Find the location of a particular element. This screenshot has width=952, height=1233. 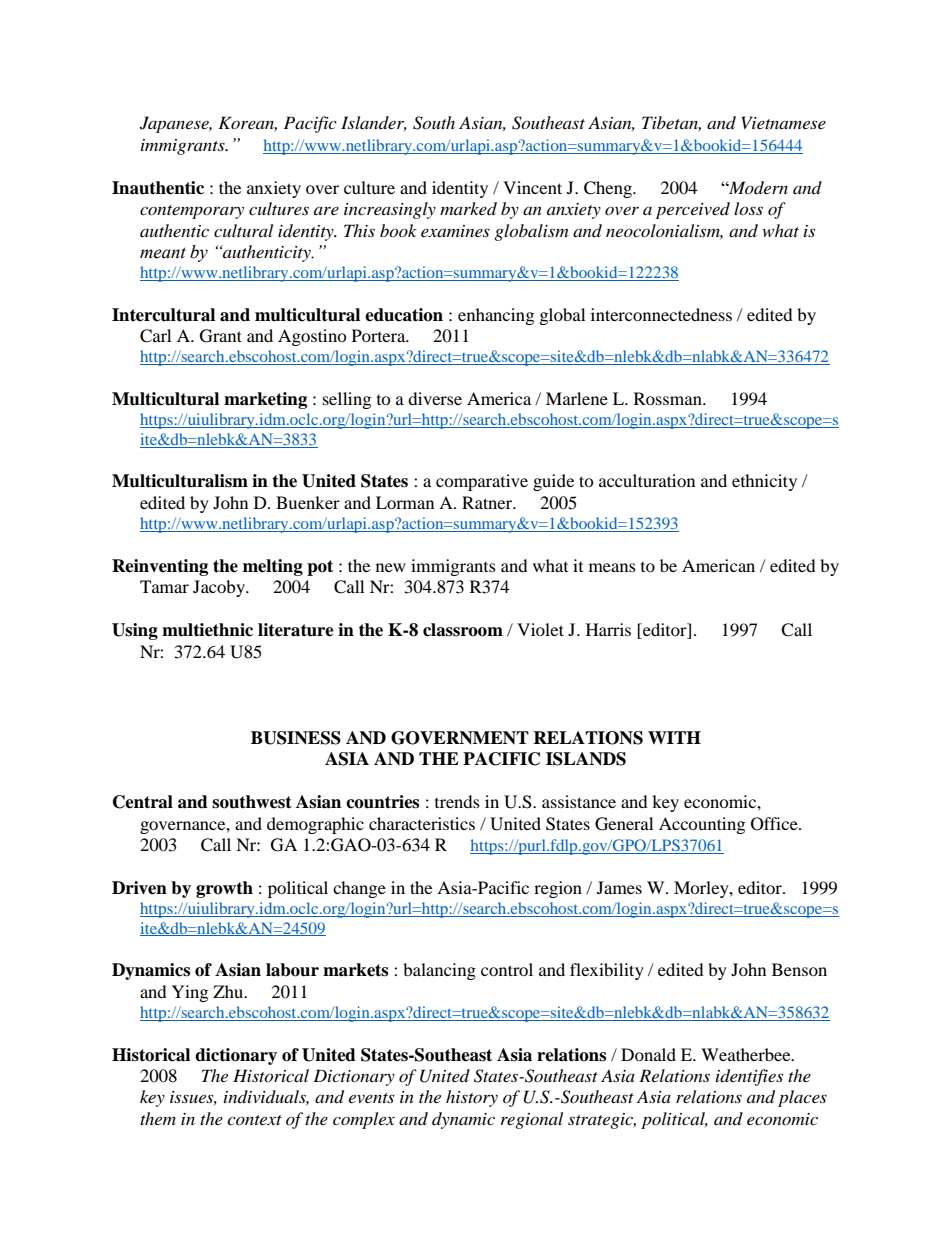

identifies is located at coordinates (749, 1077).
